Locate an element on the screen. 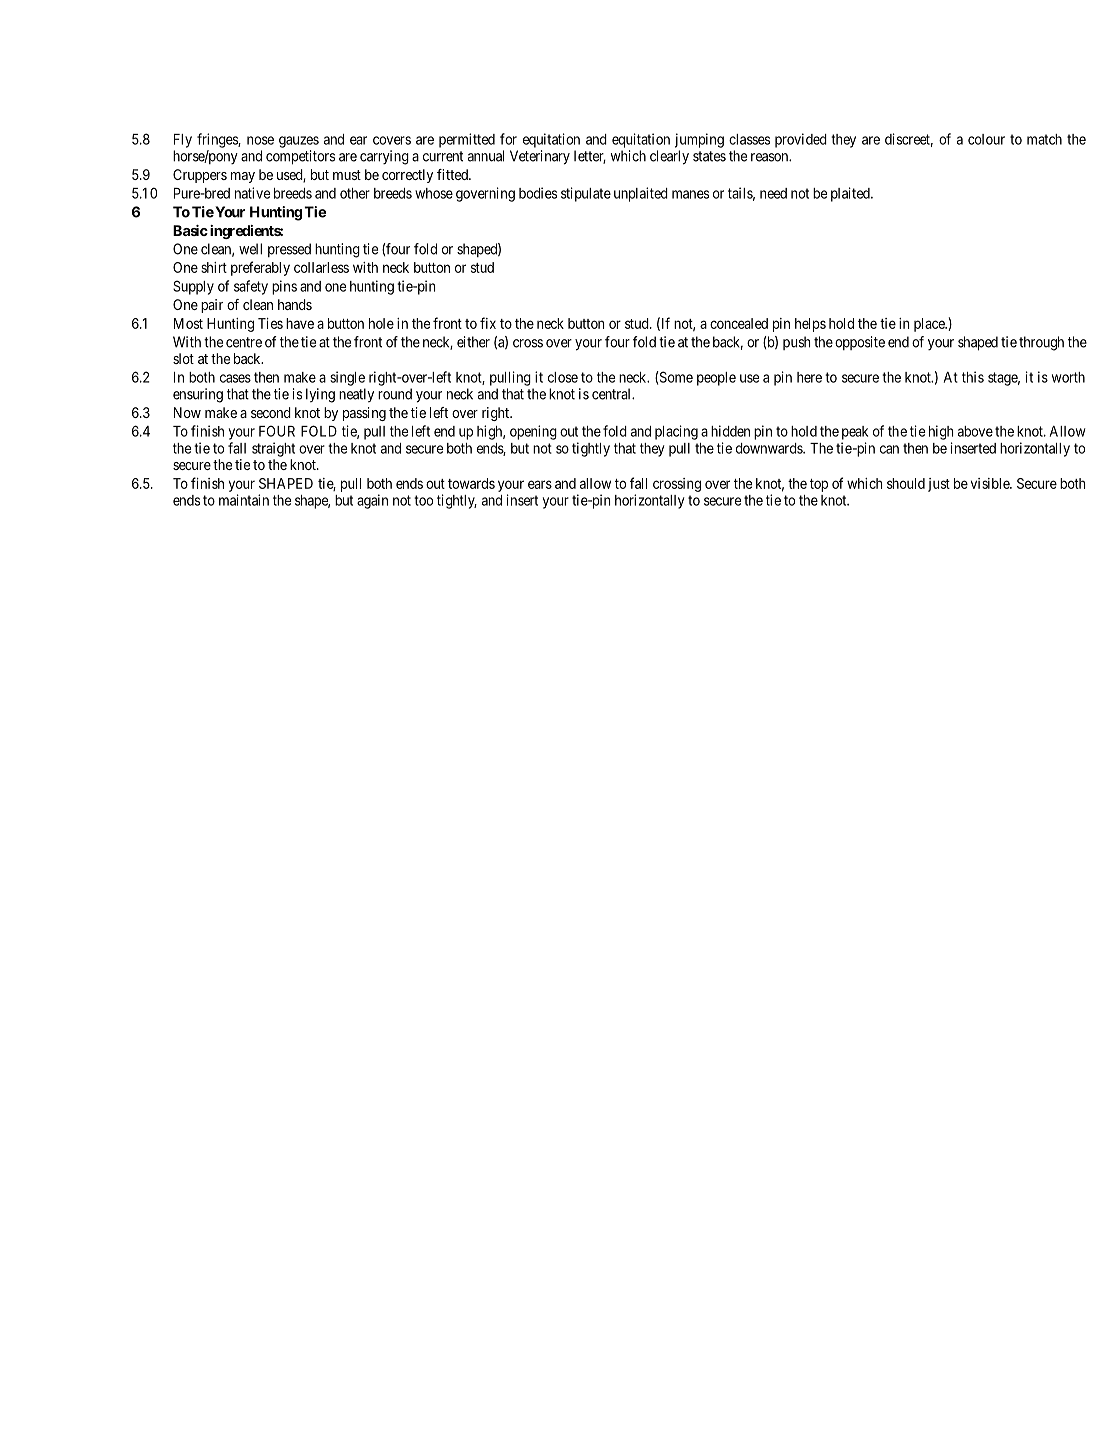 This screenshot has height=1444, width=1116. letter is located at coordinates (590, 157).
